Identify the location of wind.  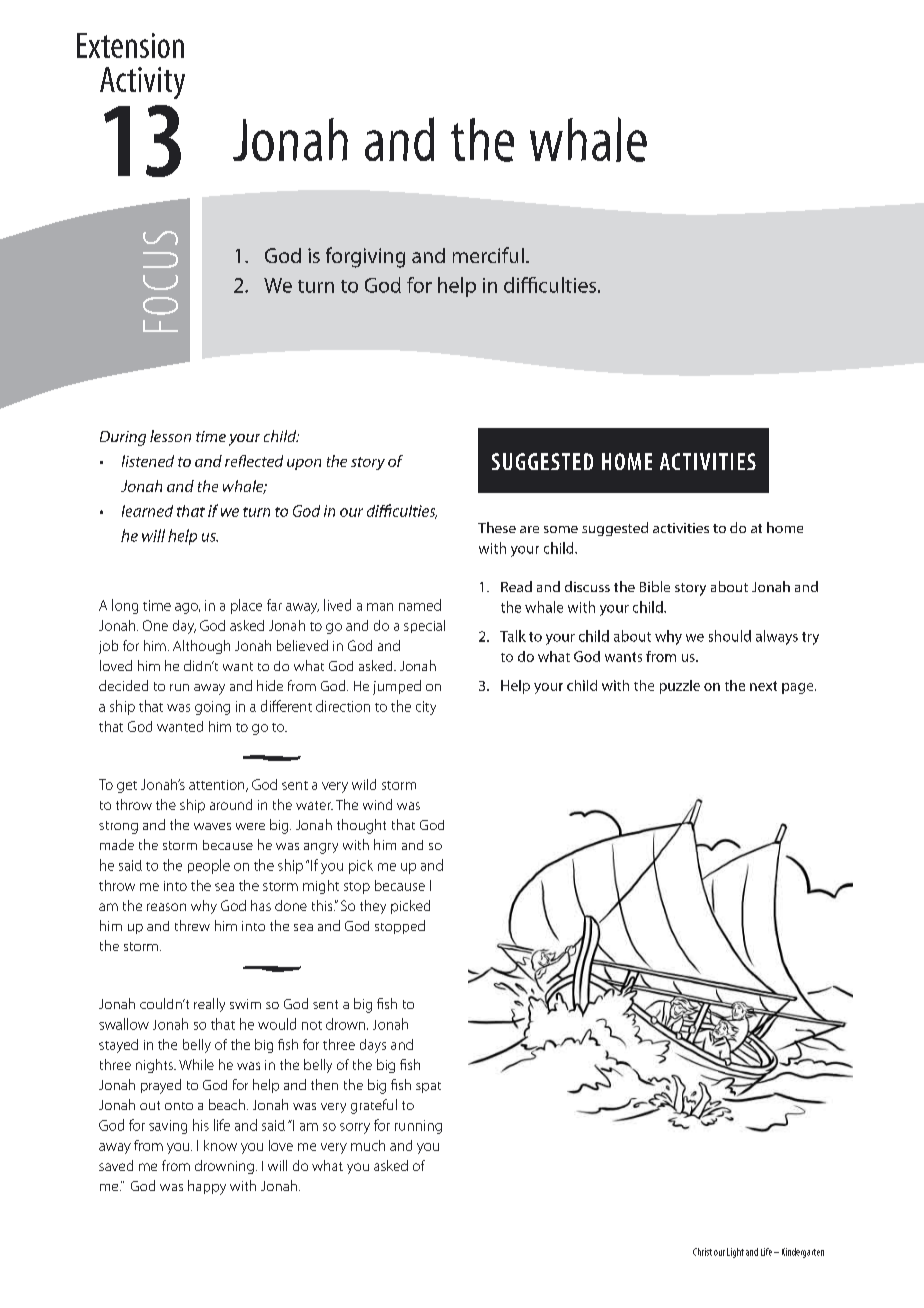
(377, 804).
